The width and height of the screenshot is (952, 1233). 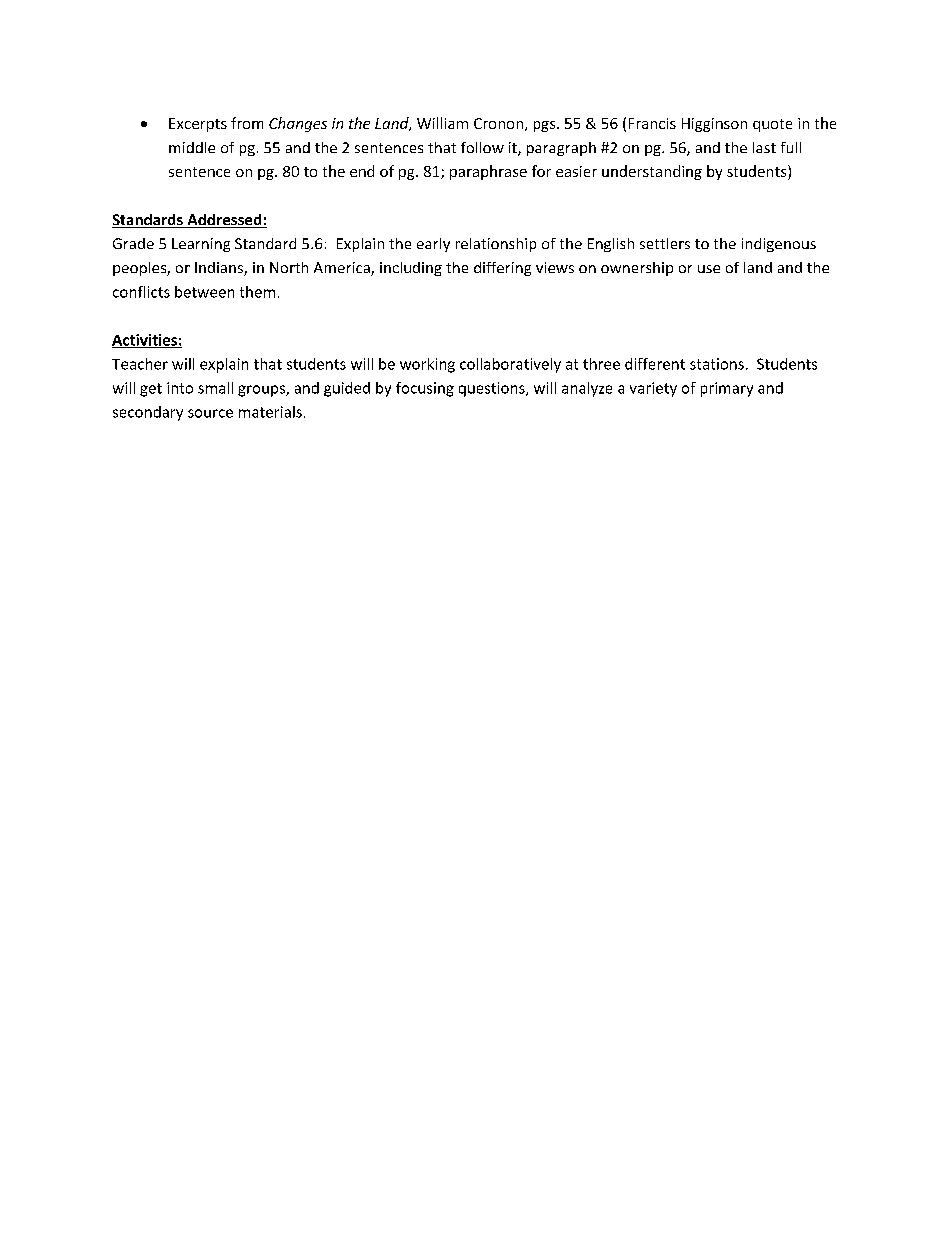 What do you see at coordinates (709, 269) in the screenshot?
I see `use` at bounding box center [709, 269].
